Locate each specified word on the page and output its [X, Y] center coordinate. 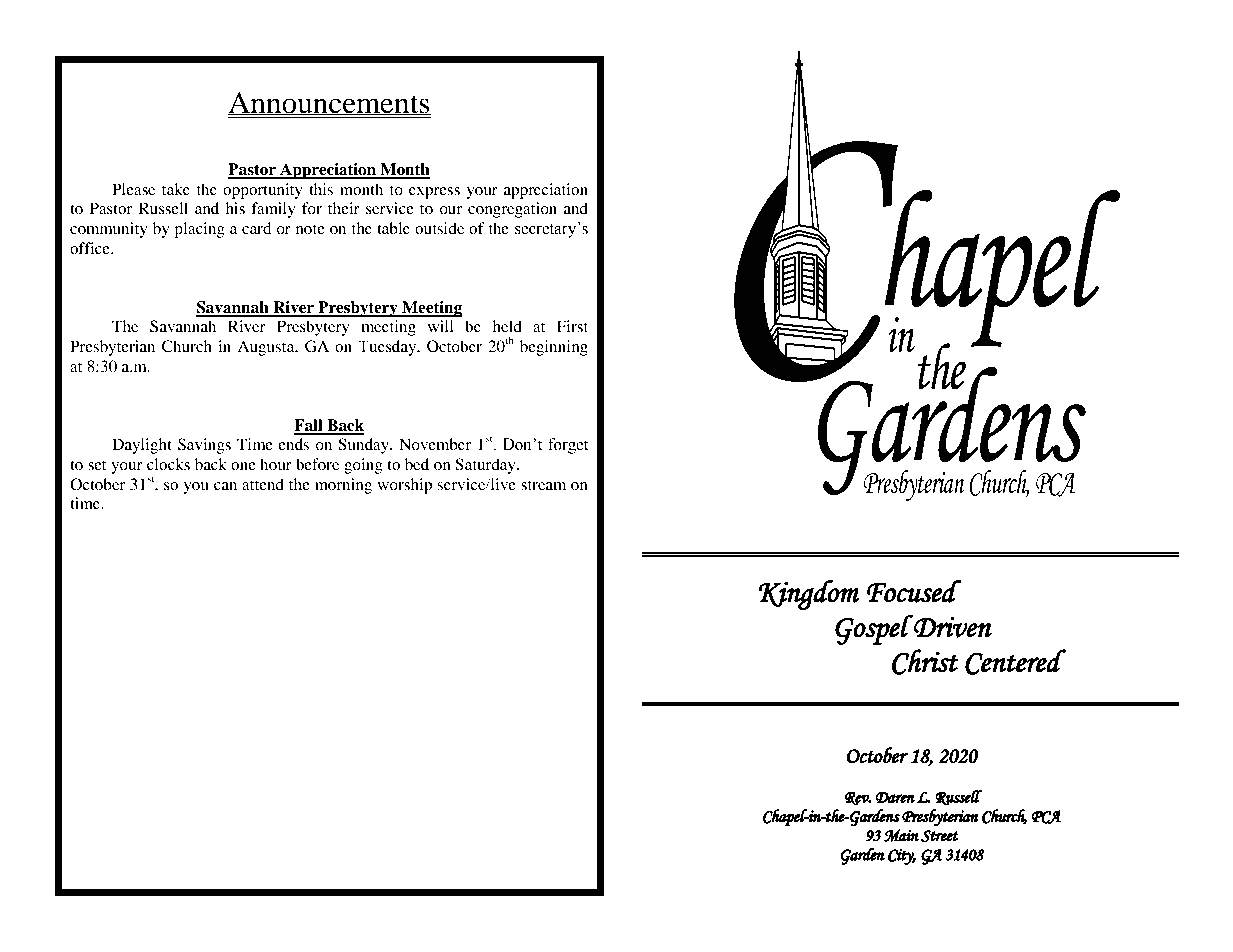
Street [939, 836]
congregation [512, 210]
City [902, 857]
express [434, 193]
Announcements [329, 103]
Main [901, 835]
